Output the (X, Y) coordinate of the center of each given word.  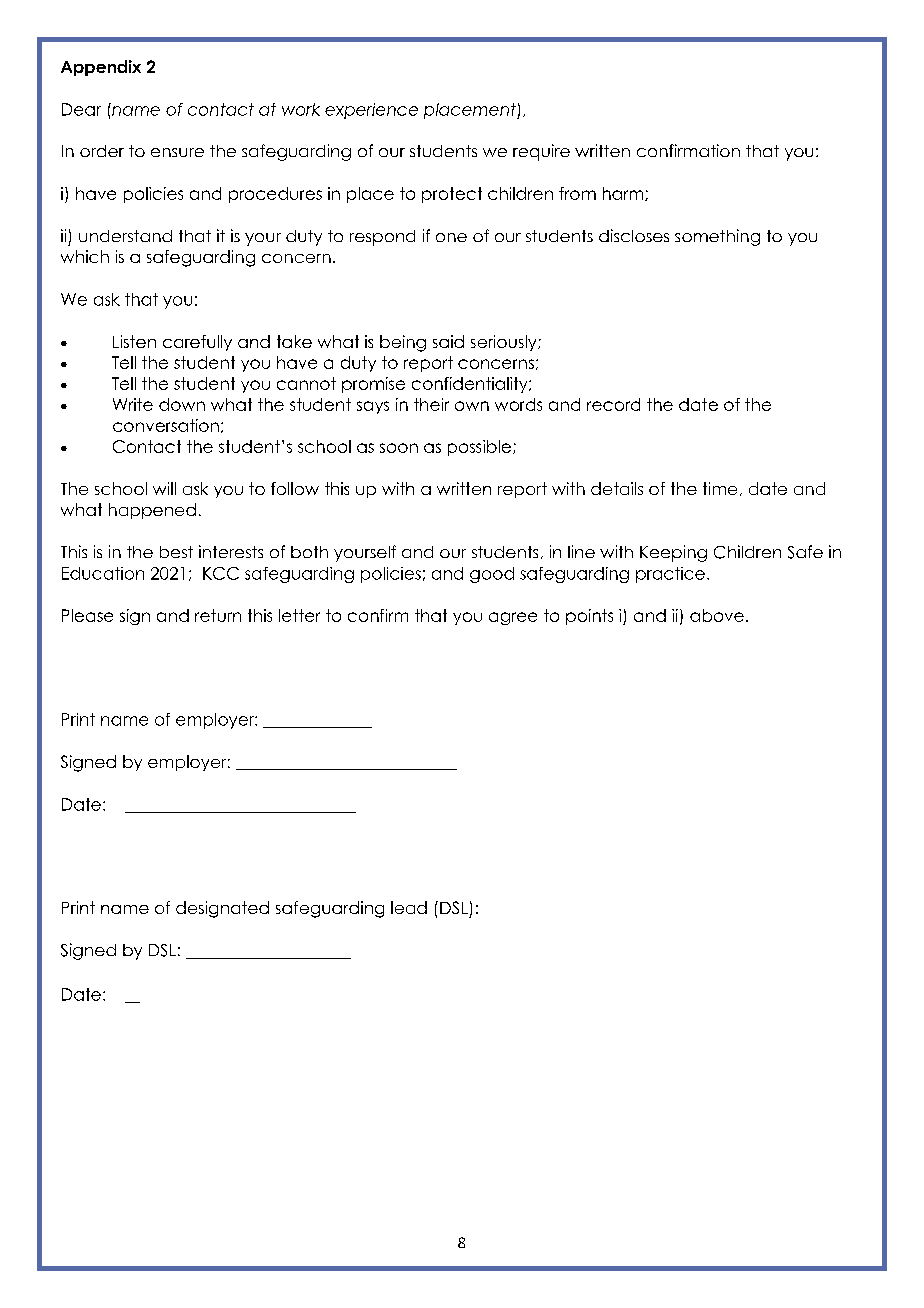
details (617, 488)
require (541, 152)
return (218, 615)
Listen (134, 341)
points (589, 617)
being (403, 343)
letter (299, 615)
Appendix (101, 68)
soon (399, 448)
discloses (634, 235)
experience (371, 111)
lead (409, 907)
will (164, 488)
